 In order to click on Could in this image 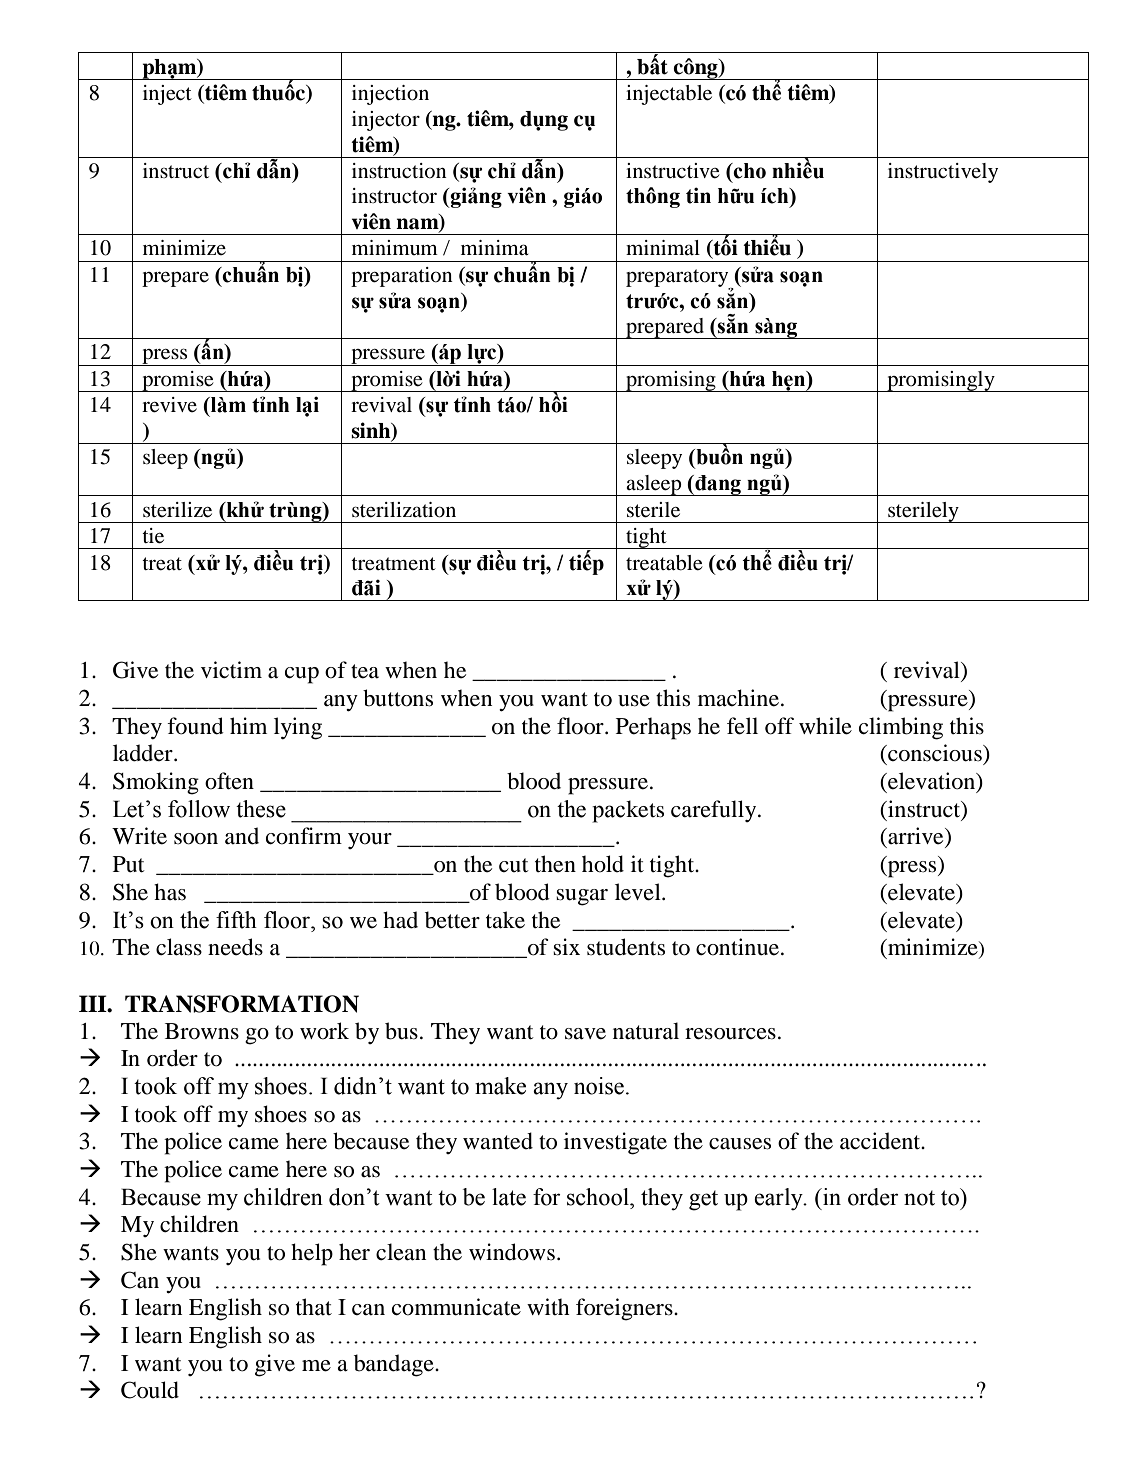, I will do `click(150, 1390)`.
